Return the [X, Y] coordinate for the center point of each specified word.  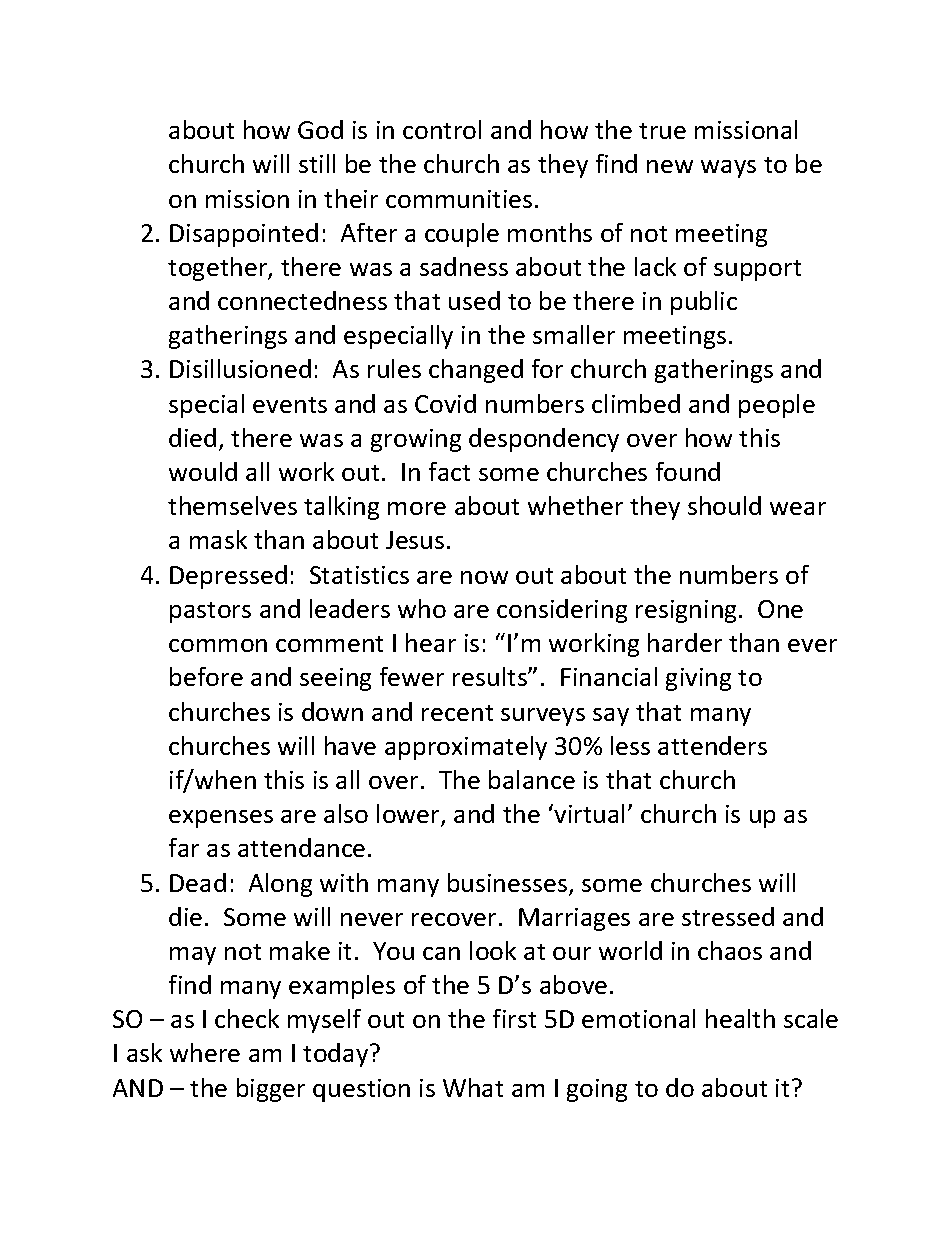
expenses [221, 819]
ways [728, 169]
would [203, 471]
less [630, 745]
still [317, 163]
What [473, 1087]
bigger [271, 1090]
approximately [466, 748]
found [688, 471]
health [740, 1018]
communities [459, 199]
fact [449, 471]
